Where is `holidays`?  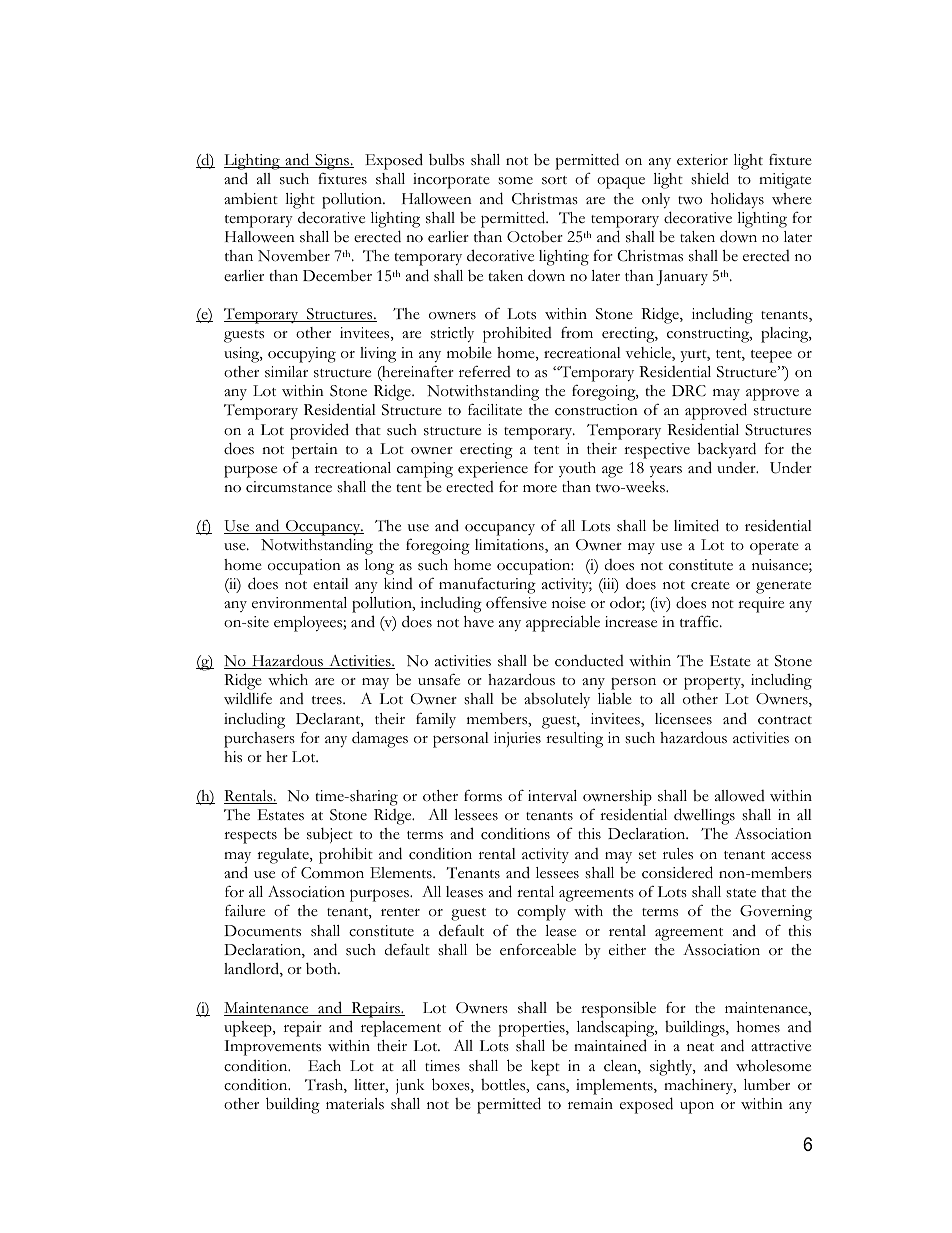 holidays is located at coordinates (737, 200).
